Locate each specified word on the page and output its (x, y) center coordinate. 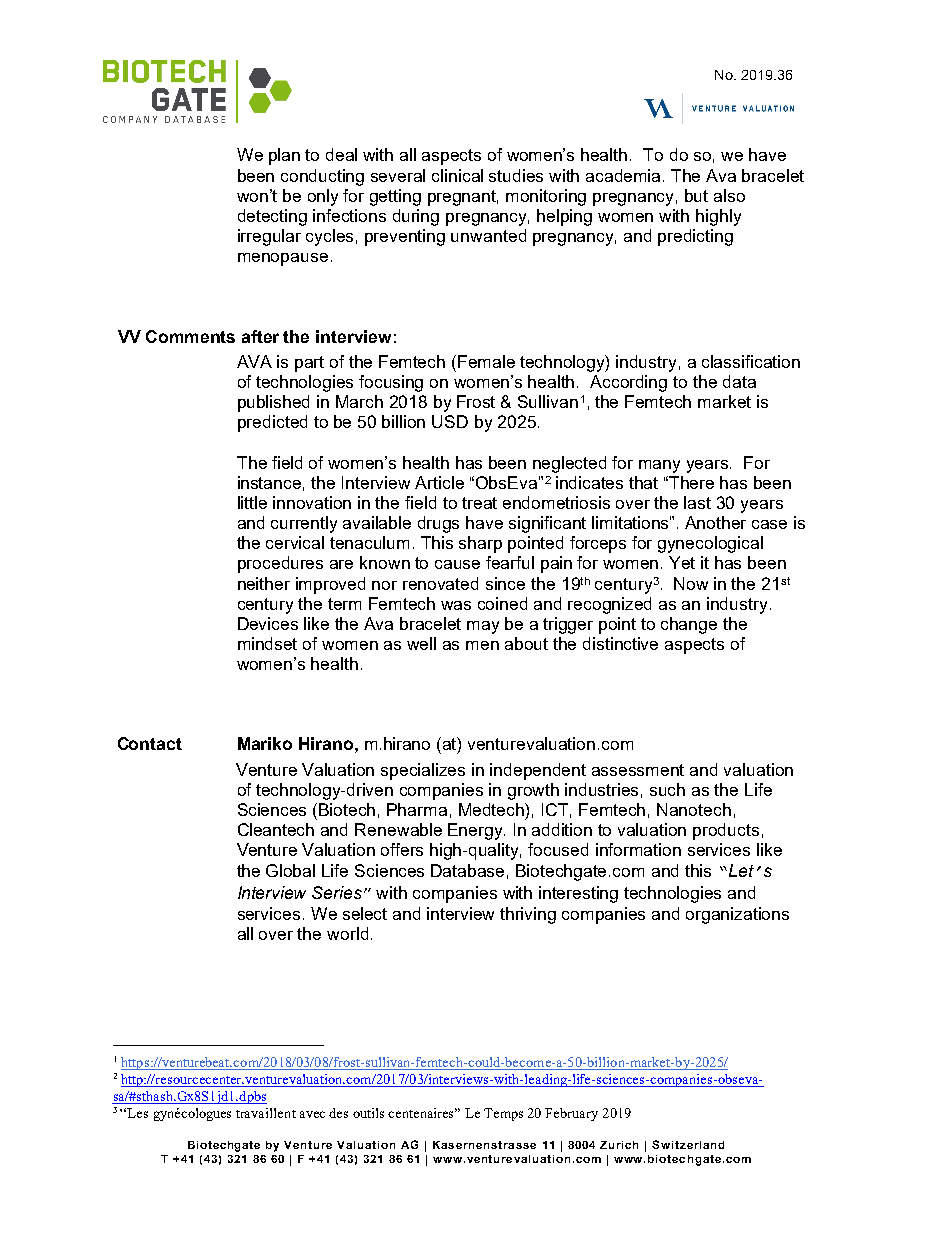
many (659, 466)
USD (450, 421)
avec (312, 1114)
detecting (272, 217)
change (689, 625)
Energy (476, 831)
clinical (457, 175)
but (696, 195)
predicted (272, 423)
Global (290, 870)
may (483, 627)
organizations (737, 915)
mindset (267, 643)
